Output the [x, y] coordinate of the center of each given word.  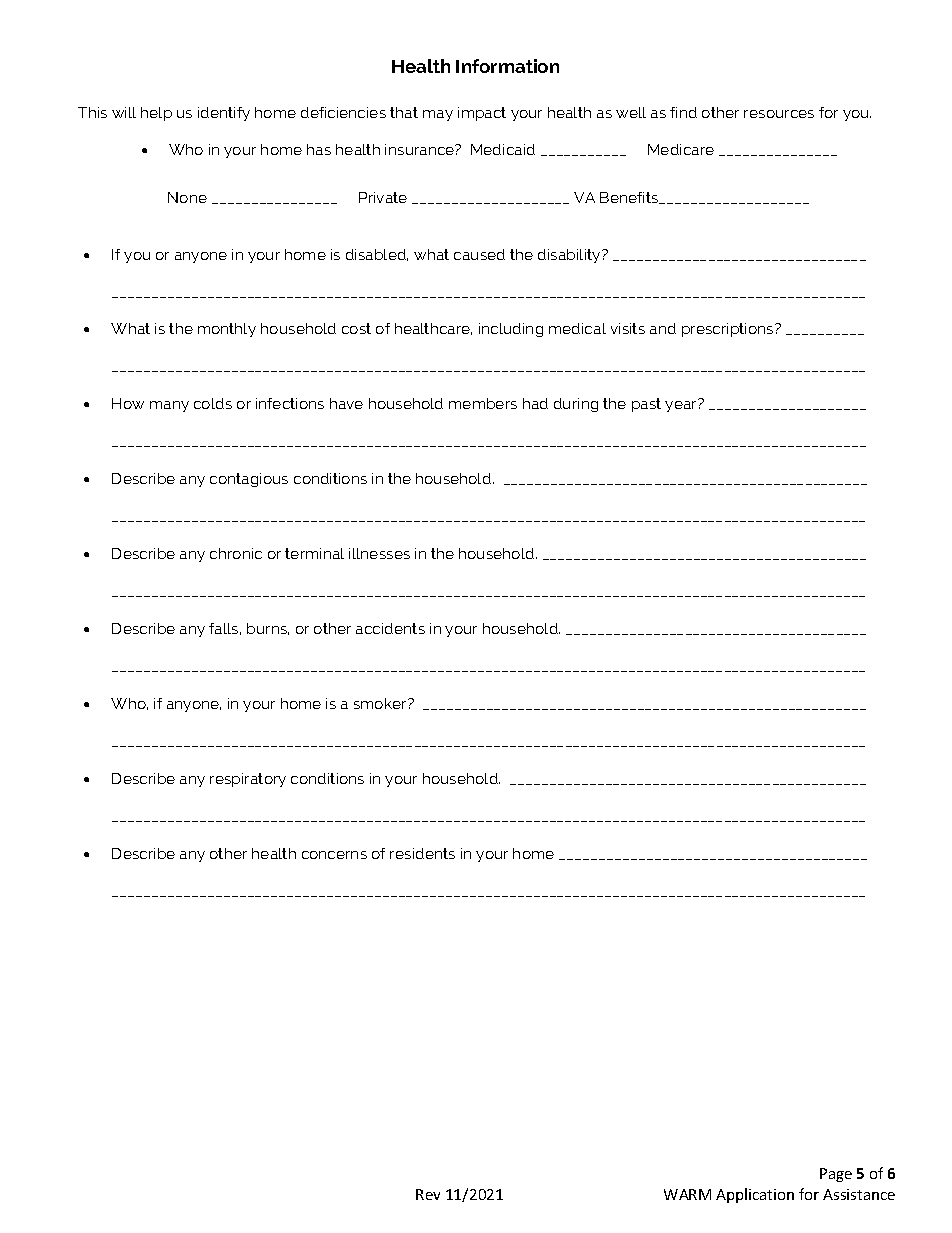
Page [836, 1175]
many [169, 406]
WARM [687, 1194]
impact [482, 114]
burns [268, 629]
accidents [390, 628]
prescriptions [729, 330]
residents [422, 853]
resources [779, 114]
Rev [428, 1194]
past [646, 405]
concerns [334, 855]
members [483, 403]
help [156, 114]
